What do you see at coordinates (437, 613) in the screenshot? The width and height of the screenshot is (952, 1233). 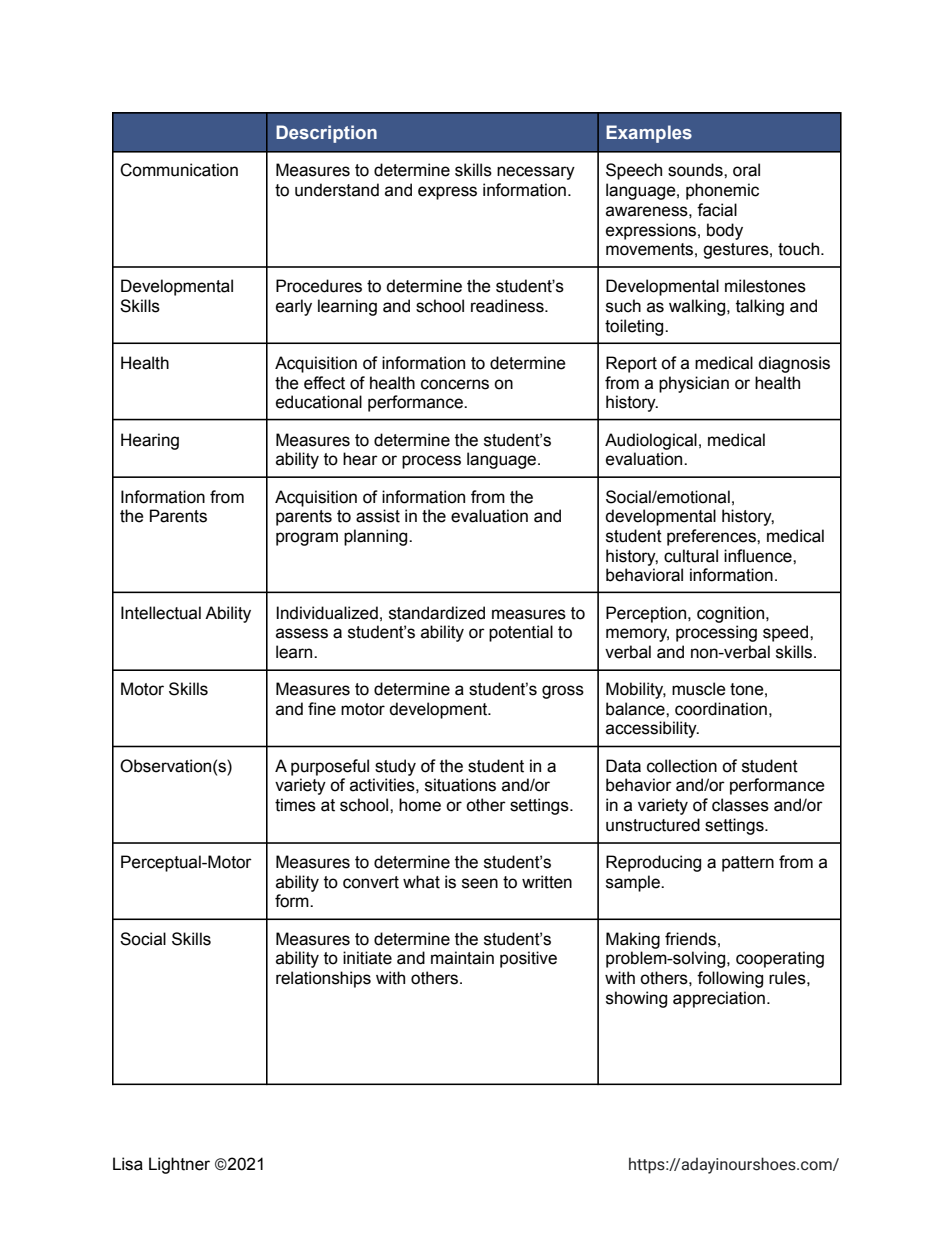 I see `standardized` at bounding box center [437, 613].
